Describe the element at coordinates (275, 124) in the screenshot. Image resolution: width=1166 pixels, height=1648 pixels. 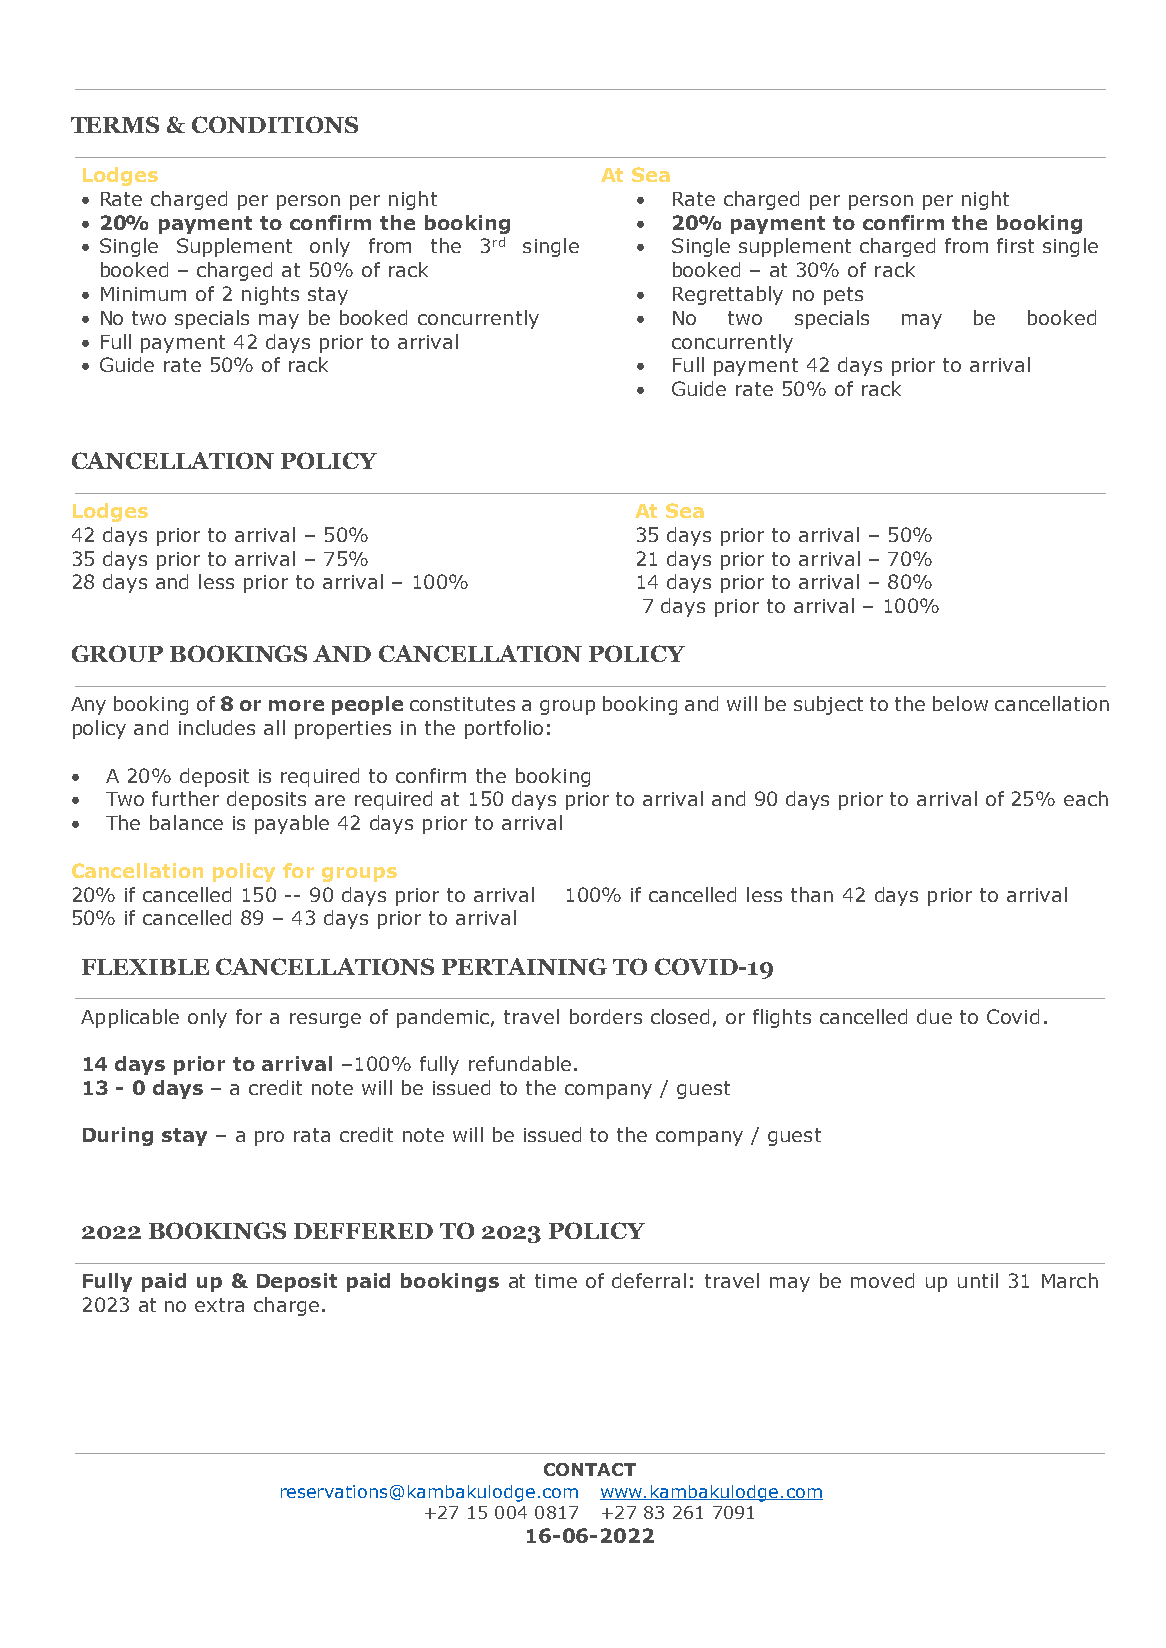
I see `CONDITIONS` at that location.
